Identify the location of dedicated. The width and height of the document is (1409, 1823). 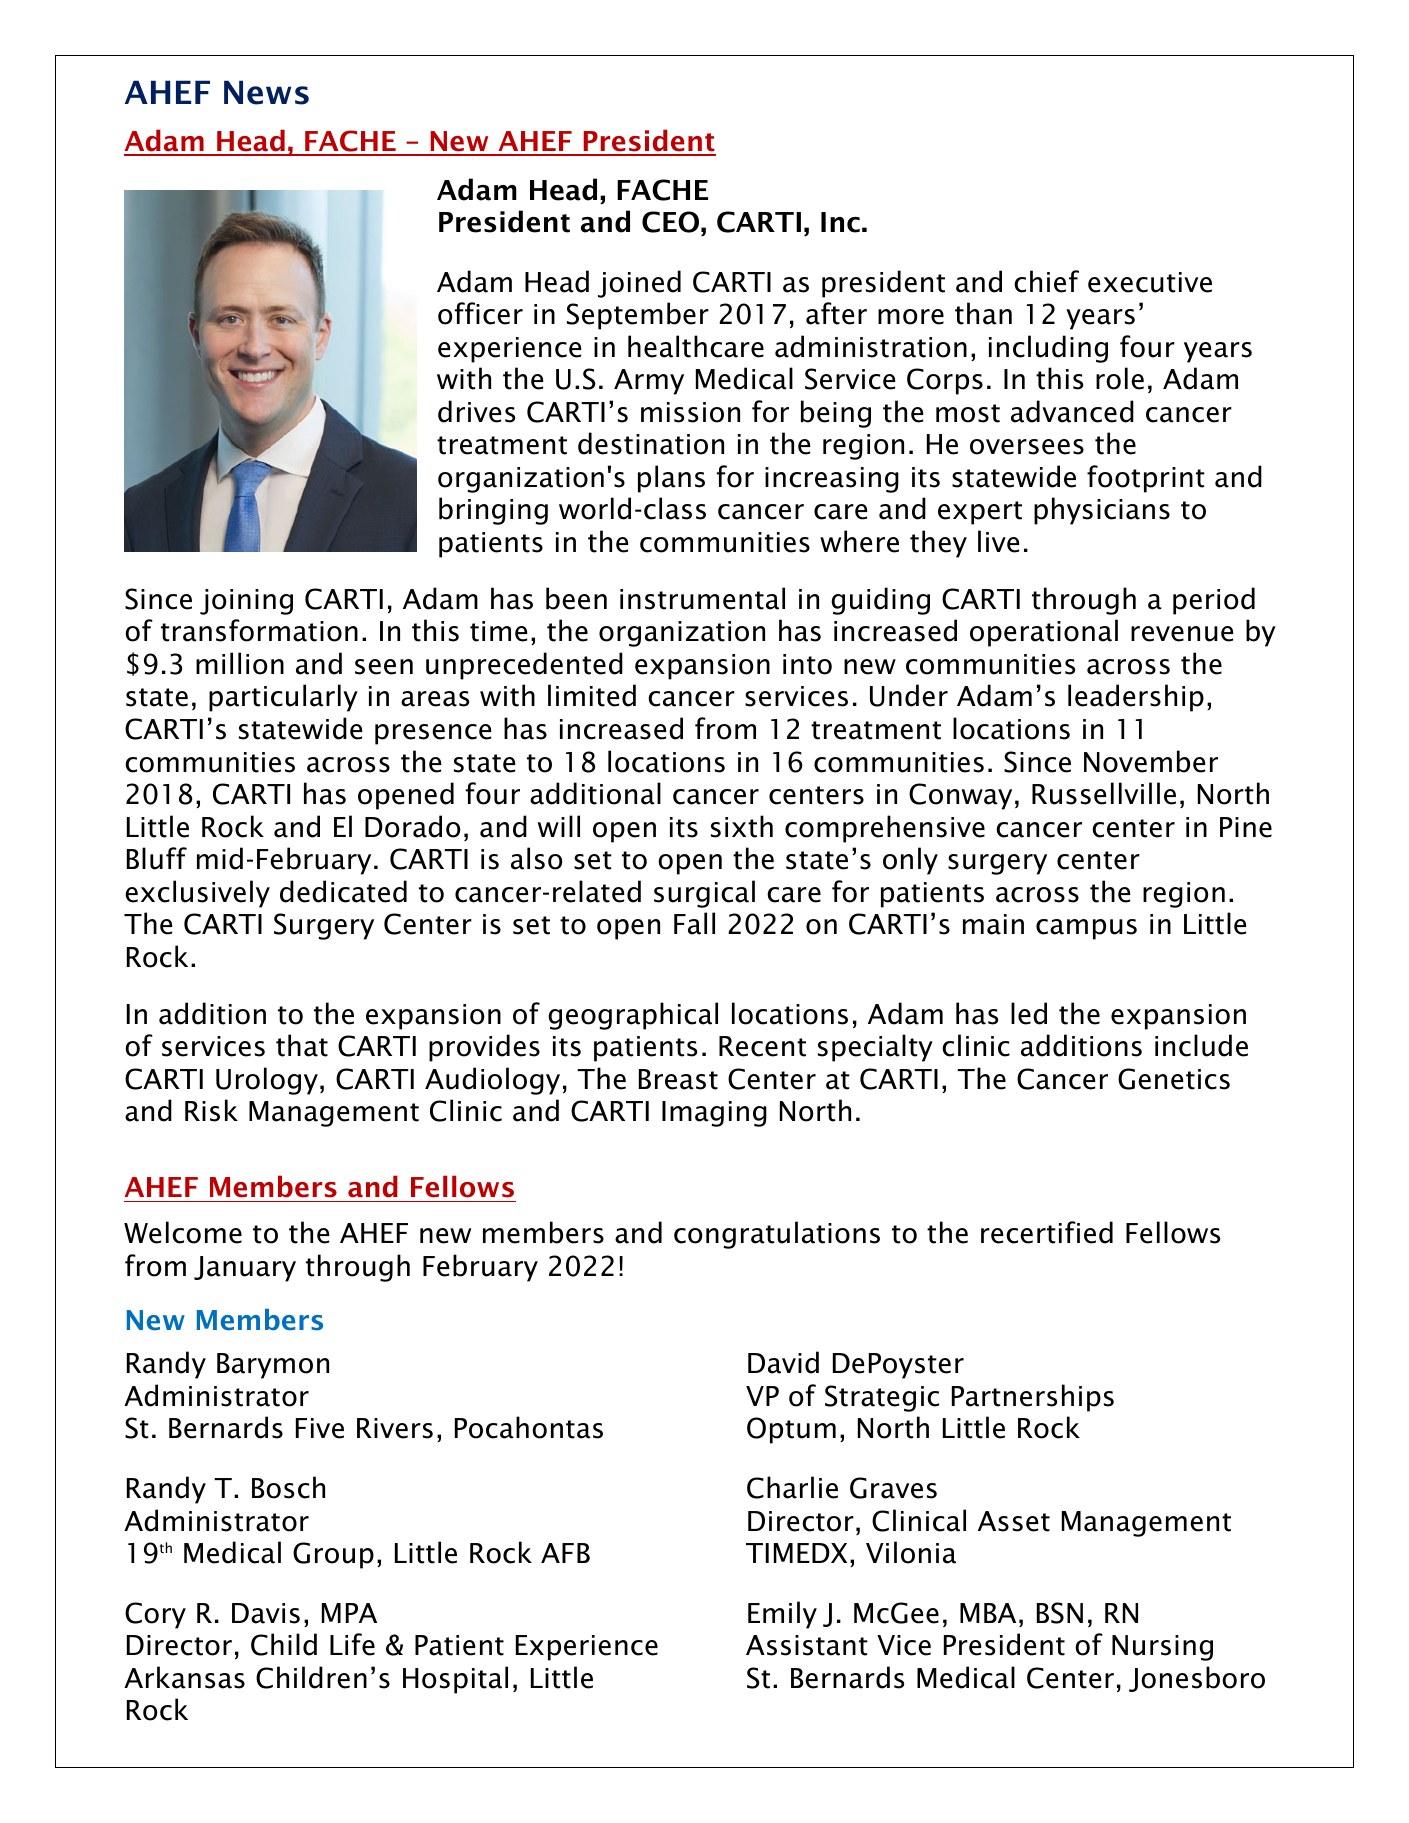
(343, 891).
